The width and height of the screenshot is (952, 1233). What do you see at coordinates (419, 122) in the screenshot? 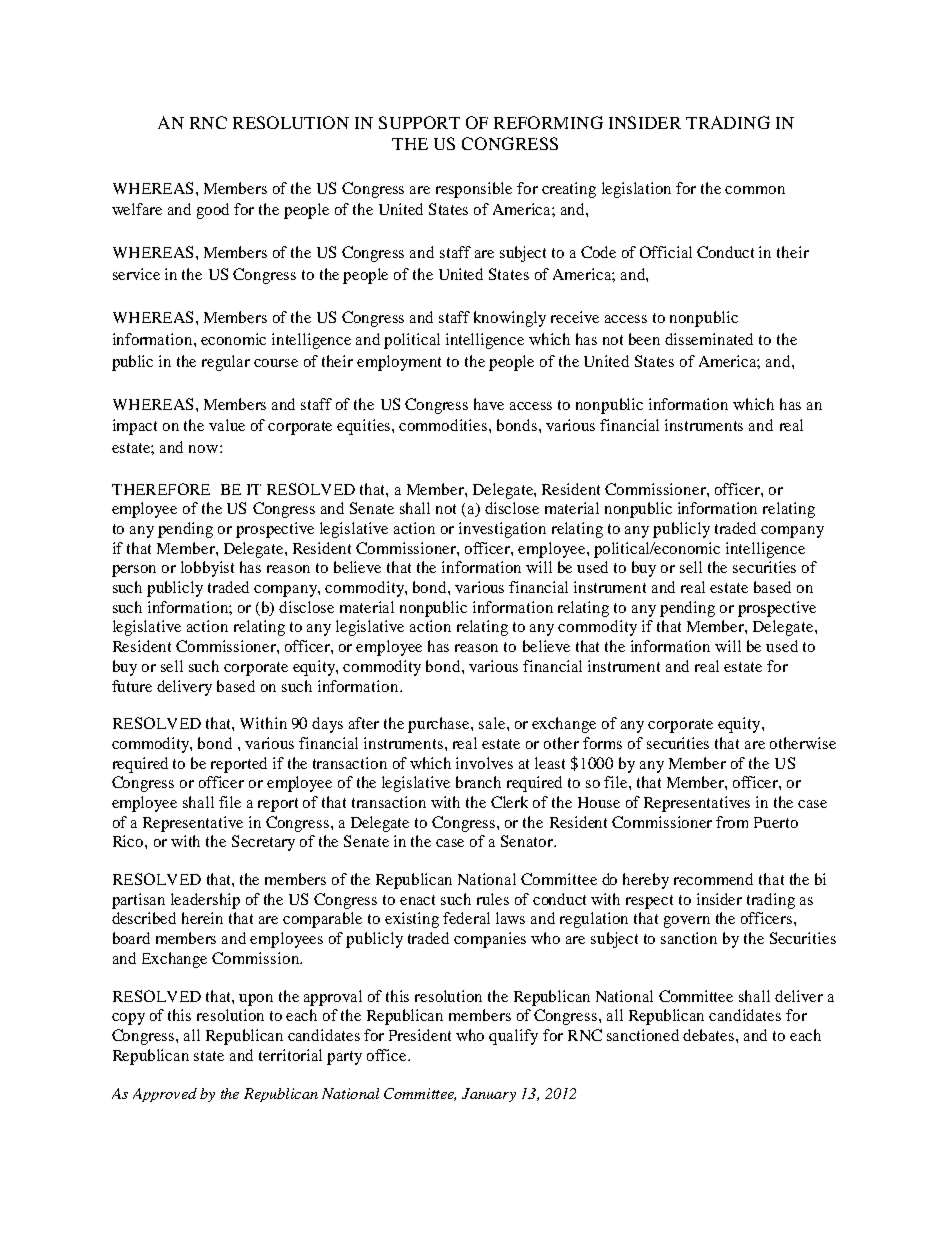
I see `SUPPORT` at bounding box center [419, 122].
